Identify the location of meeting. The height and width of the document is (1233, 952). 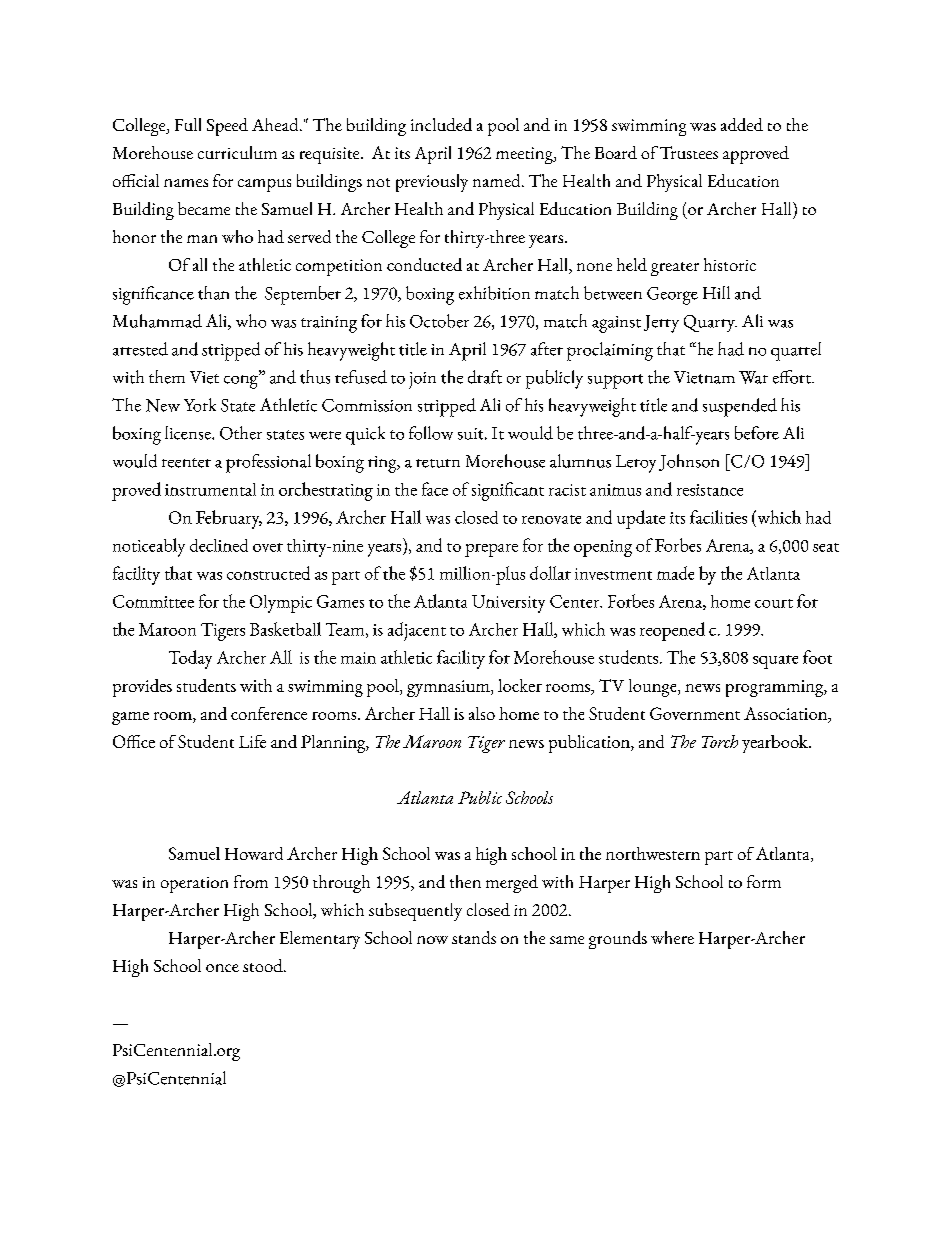
(525, 155).
